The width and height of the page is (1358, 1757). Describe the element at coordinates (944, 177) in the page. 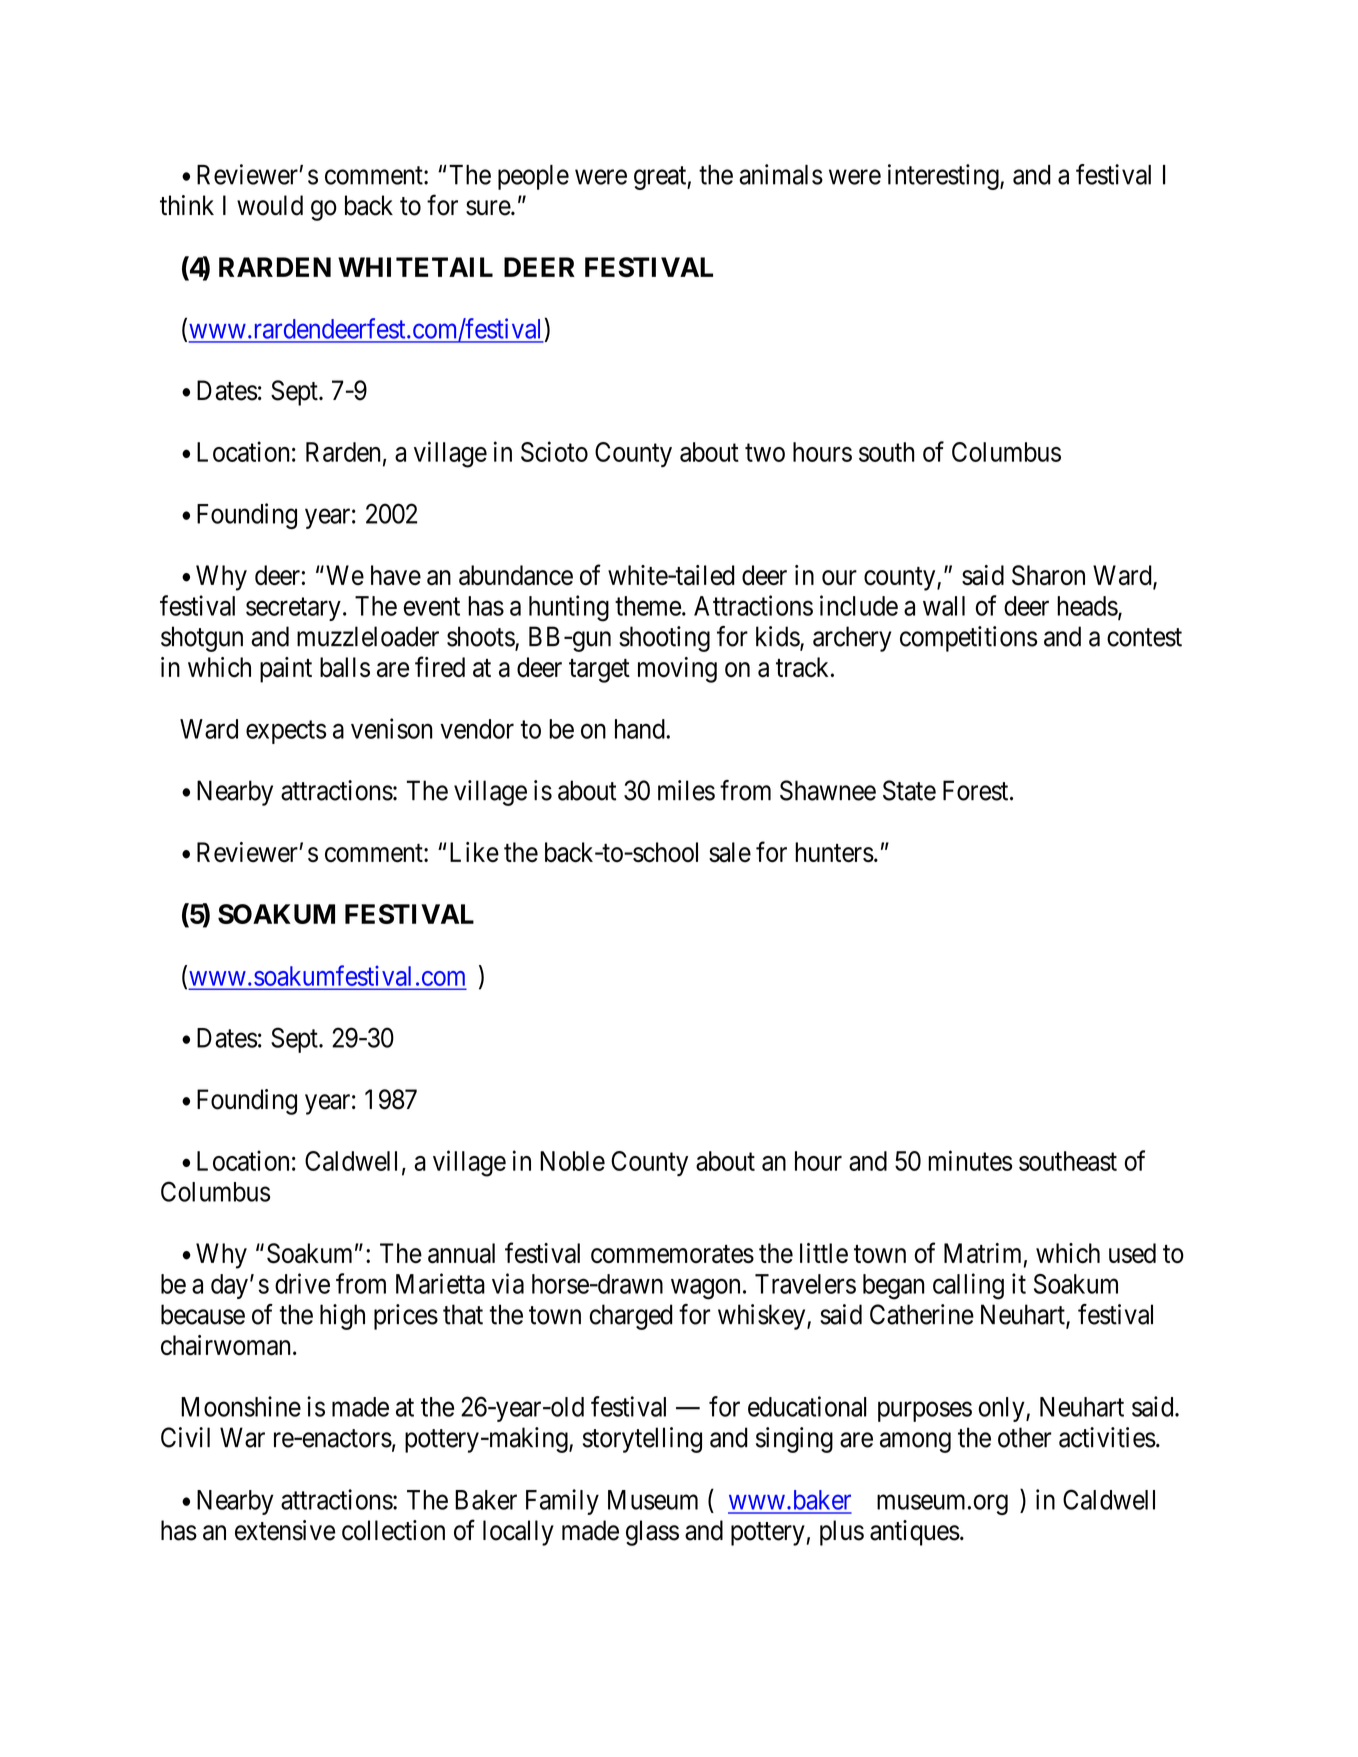

I see `interesting` at that location.
